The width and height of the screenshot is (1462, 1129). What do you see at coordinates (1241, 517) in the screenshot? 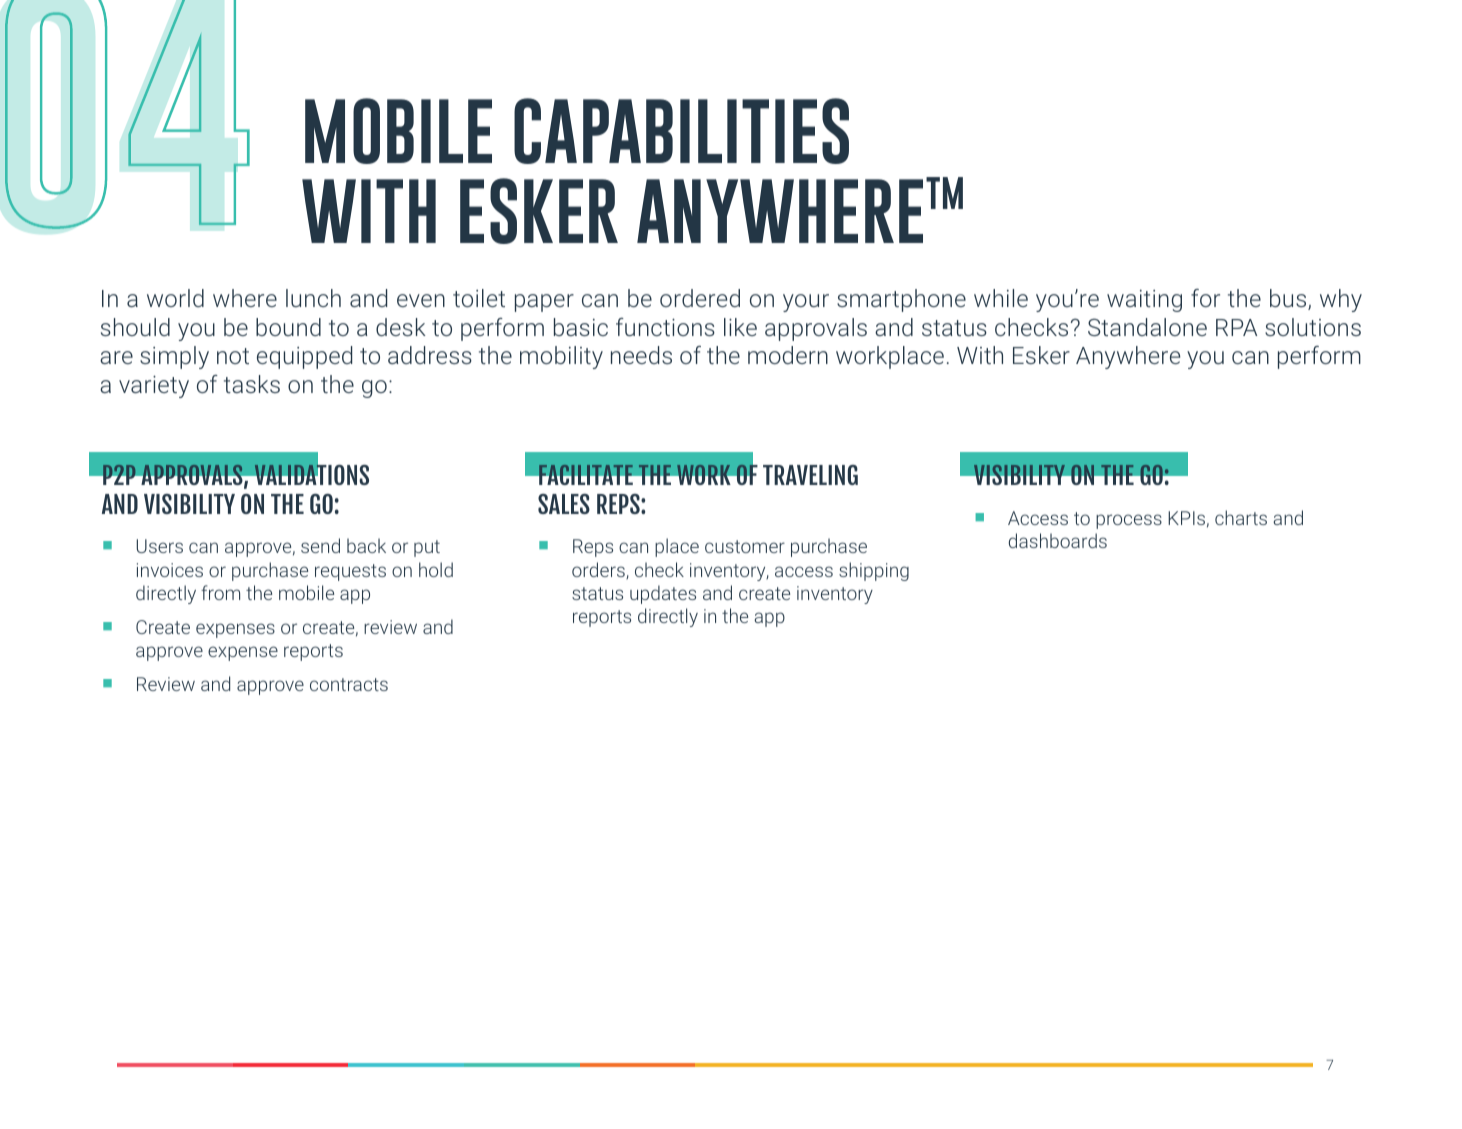
I see `charts` at bounding box center [1241, 517].
